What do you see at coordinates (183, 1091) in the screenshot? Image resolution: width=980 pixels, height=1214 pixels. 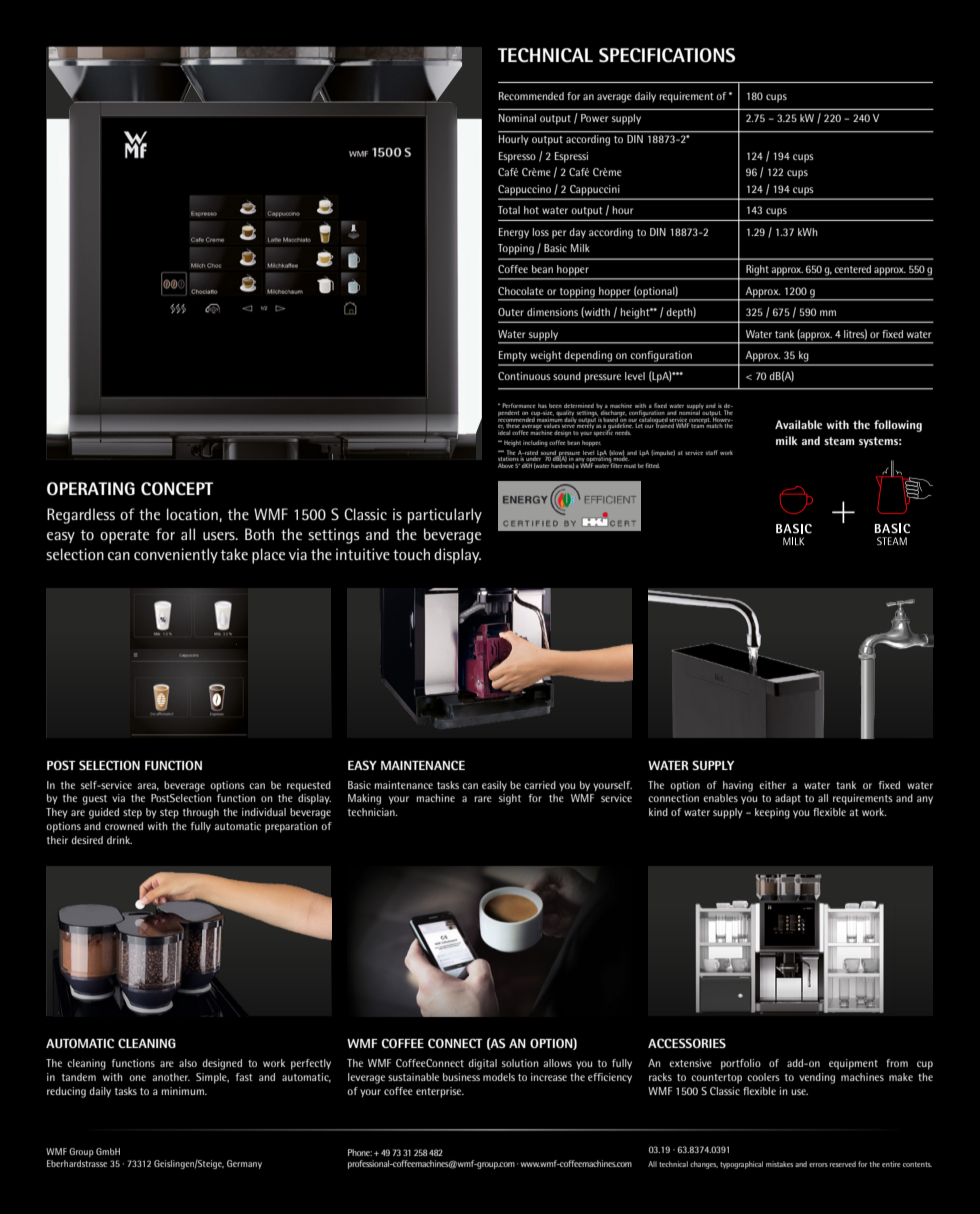 I see `minimum` at bounding box center [183, 1091].
